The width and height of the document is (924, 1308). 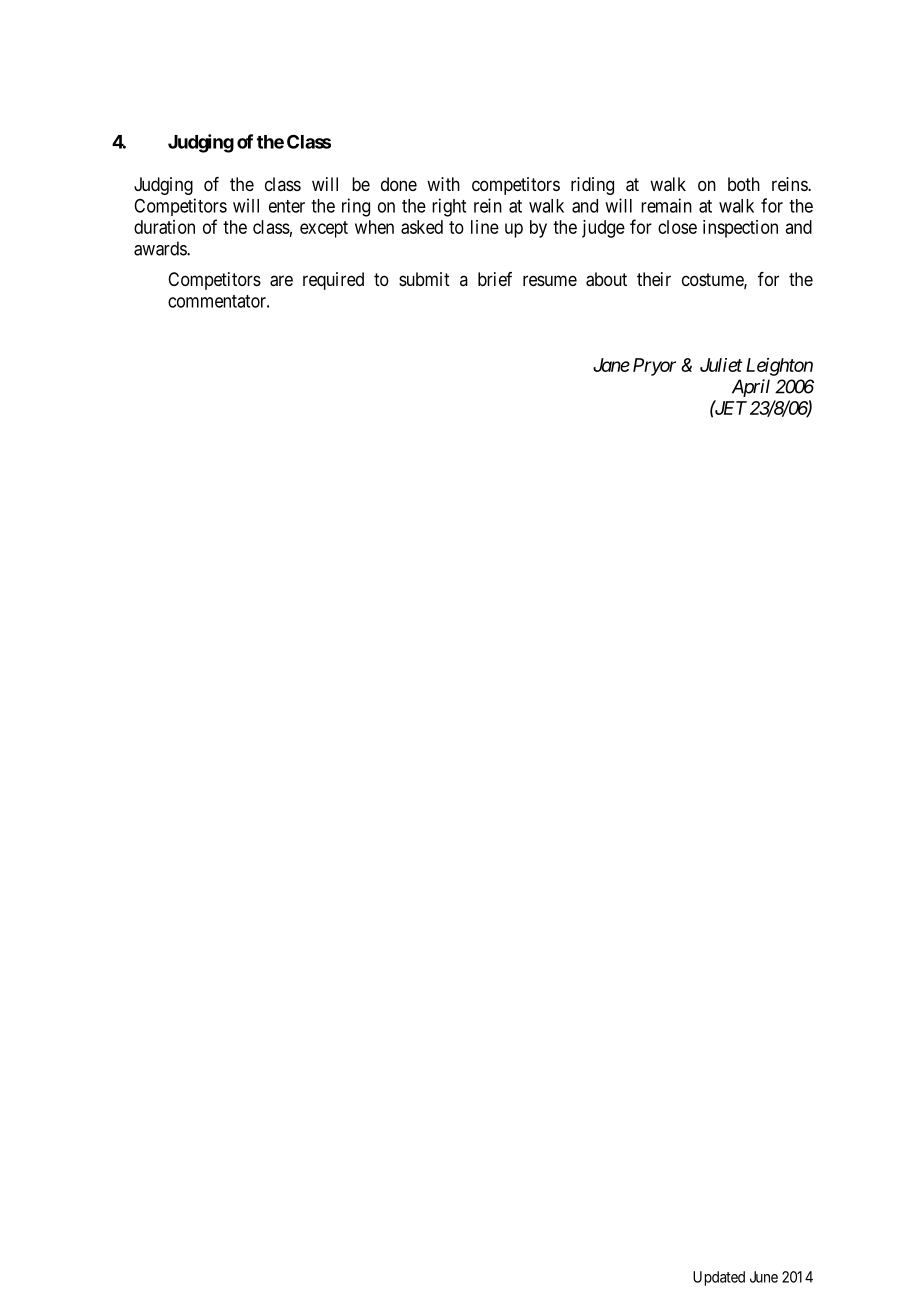 What do you see at coordinates (764, 1277) in the document?
I see `June` at bounding box center [764, 1277].
